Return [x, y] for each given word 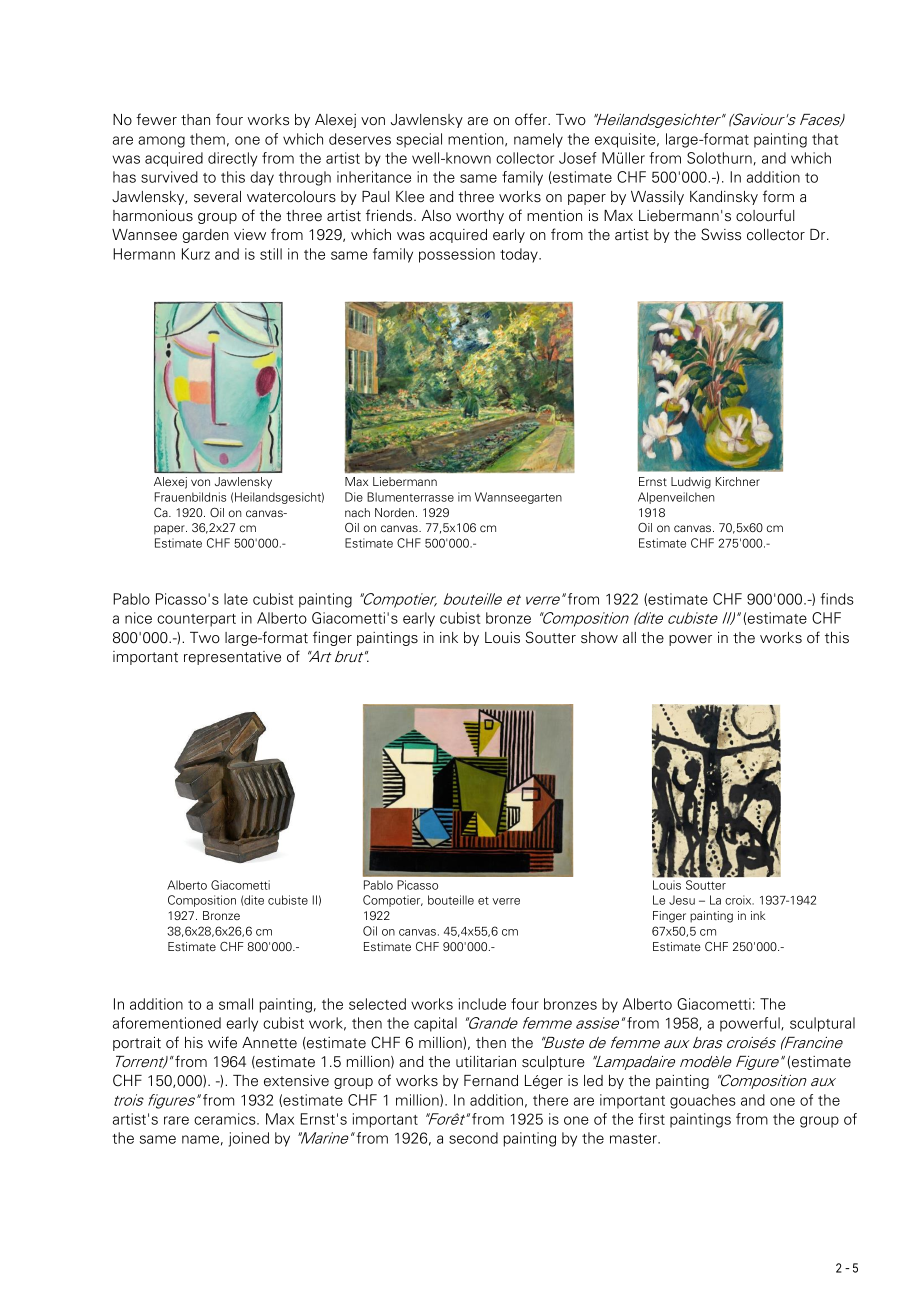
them [207, 139]
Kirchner [738, 481]
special [419, 140]
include [482, 1004]
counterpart [196, 620]
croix [739, 900]
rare [176, 1120]
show [599, 638]
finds [837, 599]
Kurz [196, 254]
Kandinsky [724, 198]
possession [457, 255]
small [236, 1004]
